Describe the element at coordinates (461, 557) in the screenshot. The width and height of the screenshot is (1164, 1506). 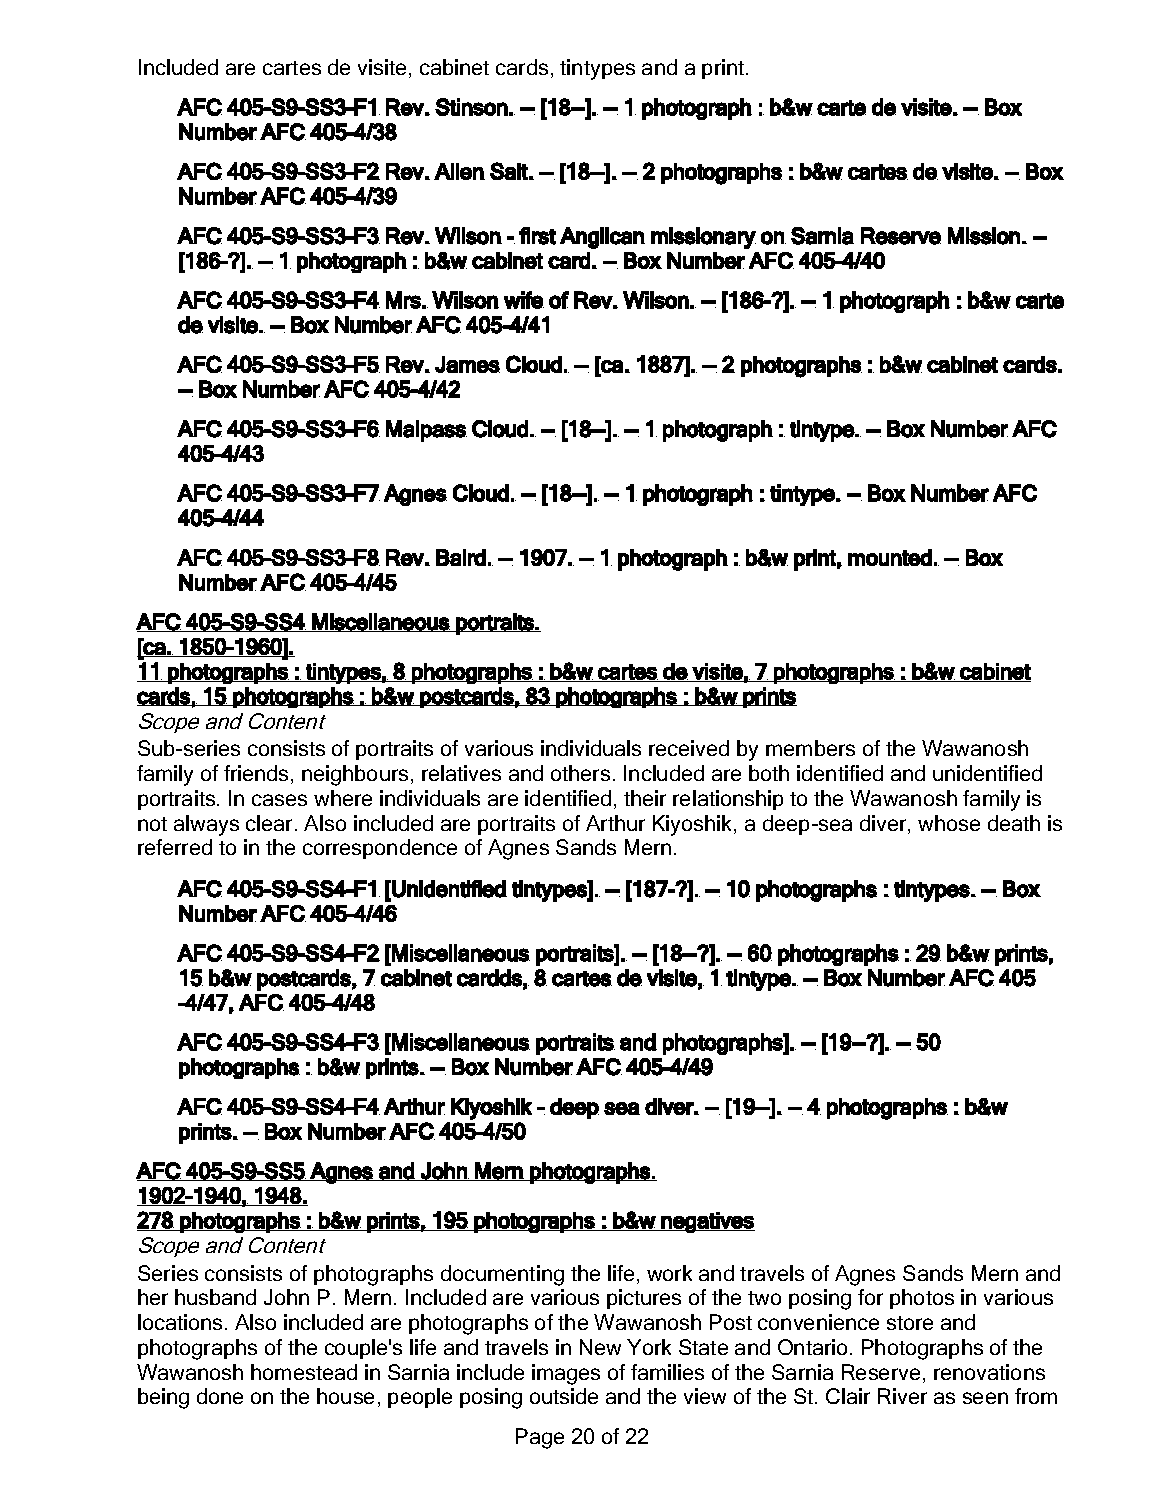
I see `Baird` at that location.
